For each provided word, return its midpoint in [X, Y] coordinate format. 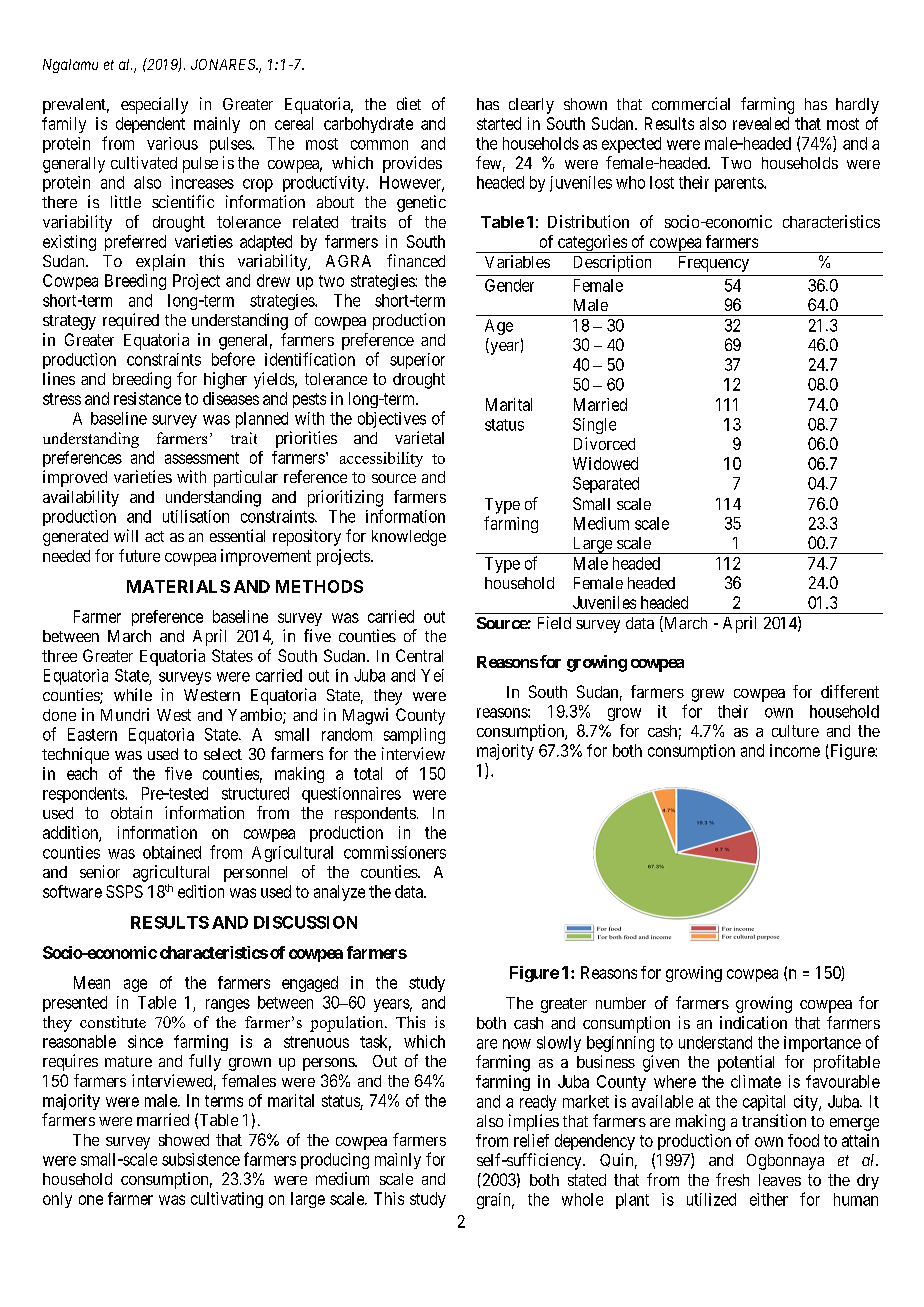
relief [531, 1140]
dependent [150, 125]
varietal [419, 437]
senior [100, 871]
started [499, 123]
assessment [202, 458]
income [795, 750]
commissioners [395, 852]
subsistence [201, 1159]
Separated [606, 485]
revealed [761, 123]
